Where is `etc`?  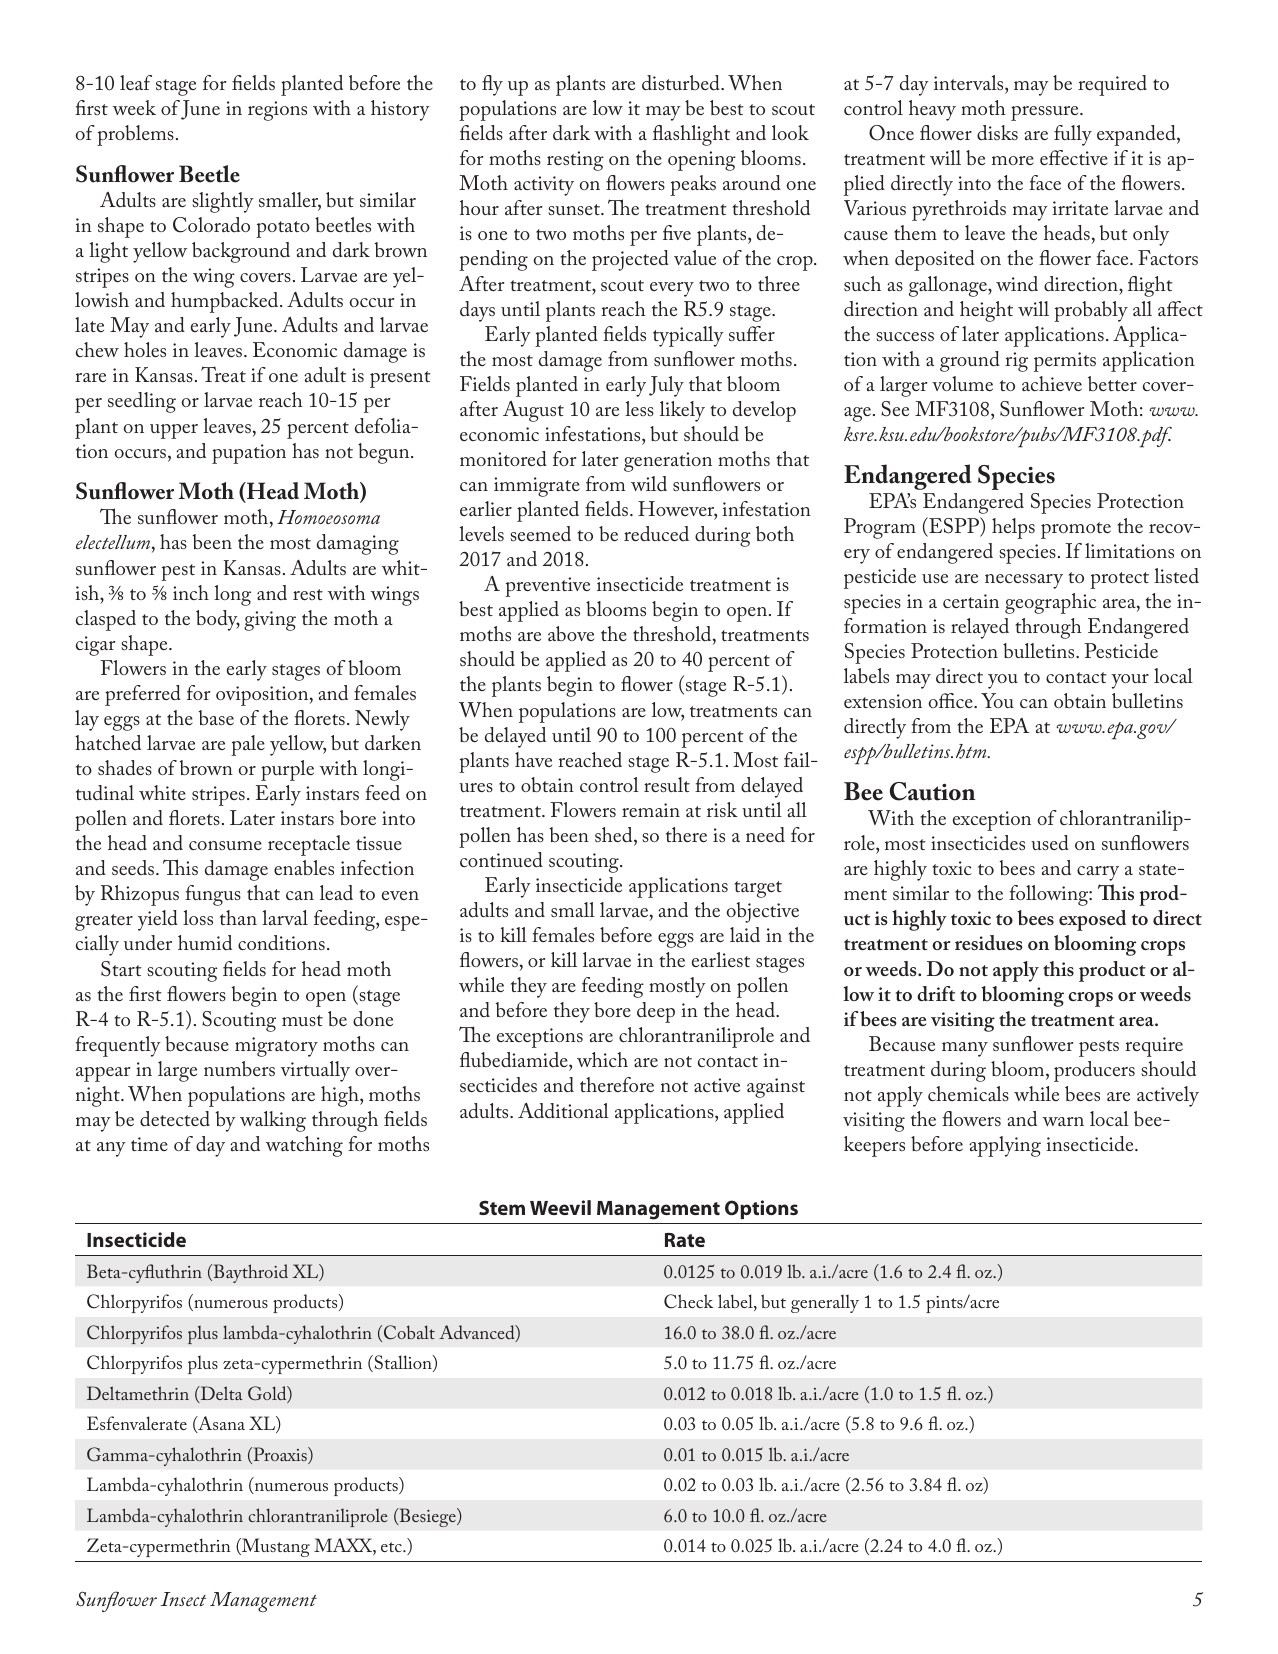 etc is located at coordinates (392, 1547).
